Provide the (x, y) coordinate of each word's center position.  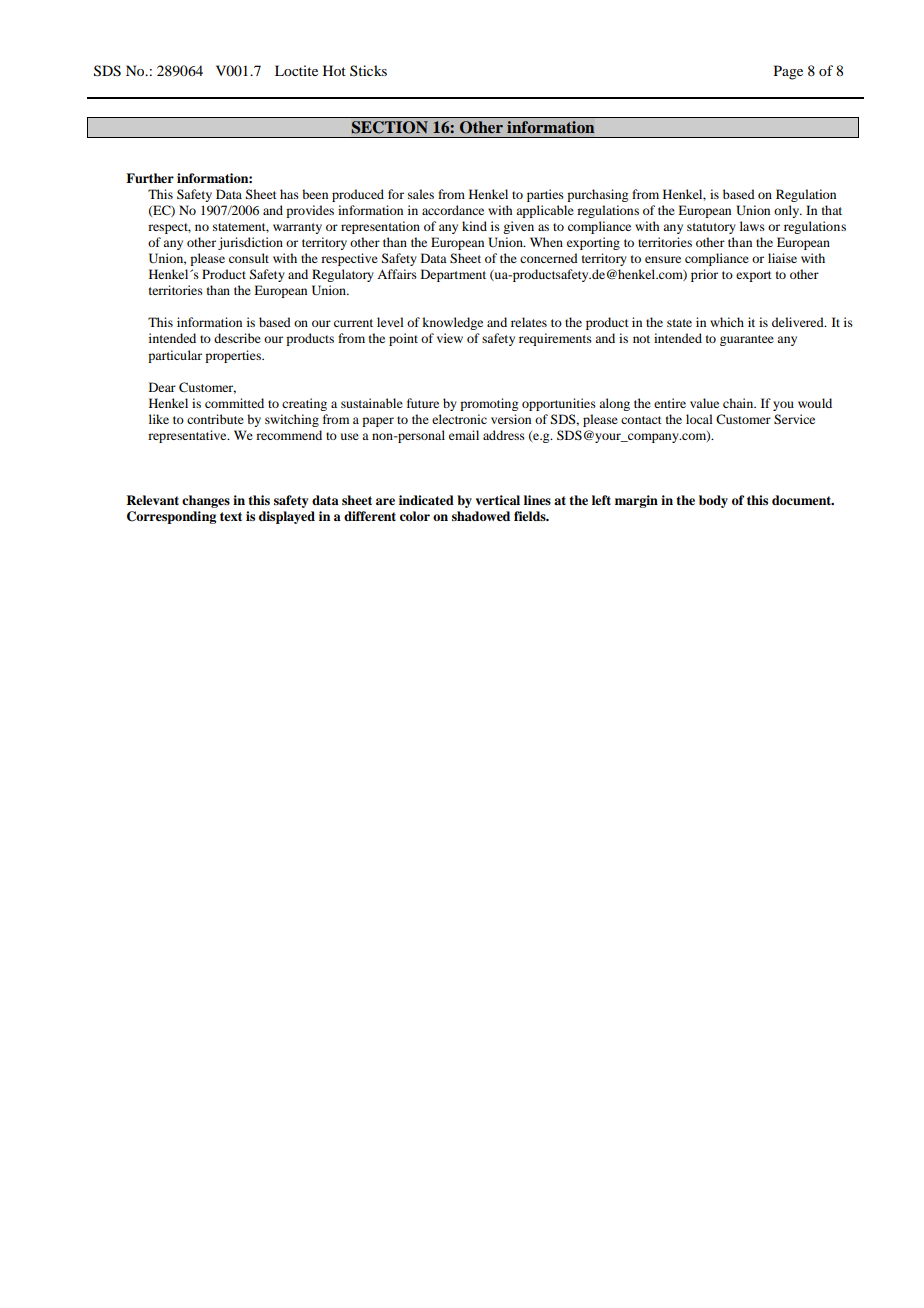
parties (545, 195)
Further (150, 178)
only (787, 211)
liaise (782, 258)
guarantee (747, 340)
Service (794, 419)
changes (206, 501)
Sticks (368, 70)
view (450, 338)
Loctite (296, 70)
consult (249, 258)
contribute (215, 419)
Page (788, 72)
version (511, 419)
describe (237, 338)
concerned (549, 258)
